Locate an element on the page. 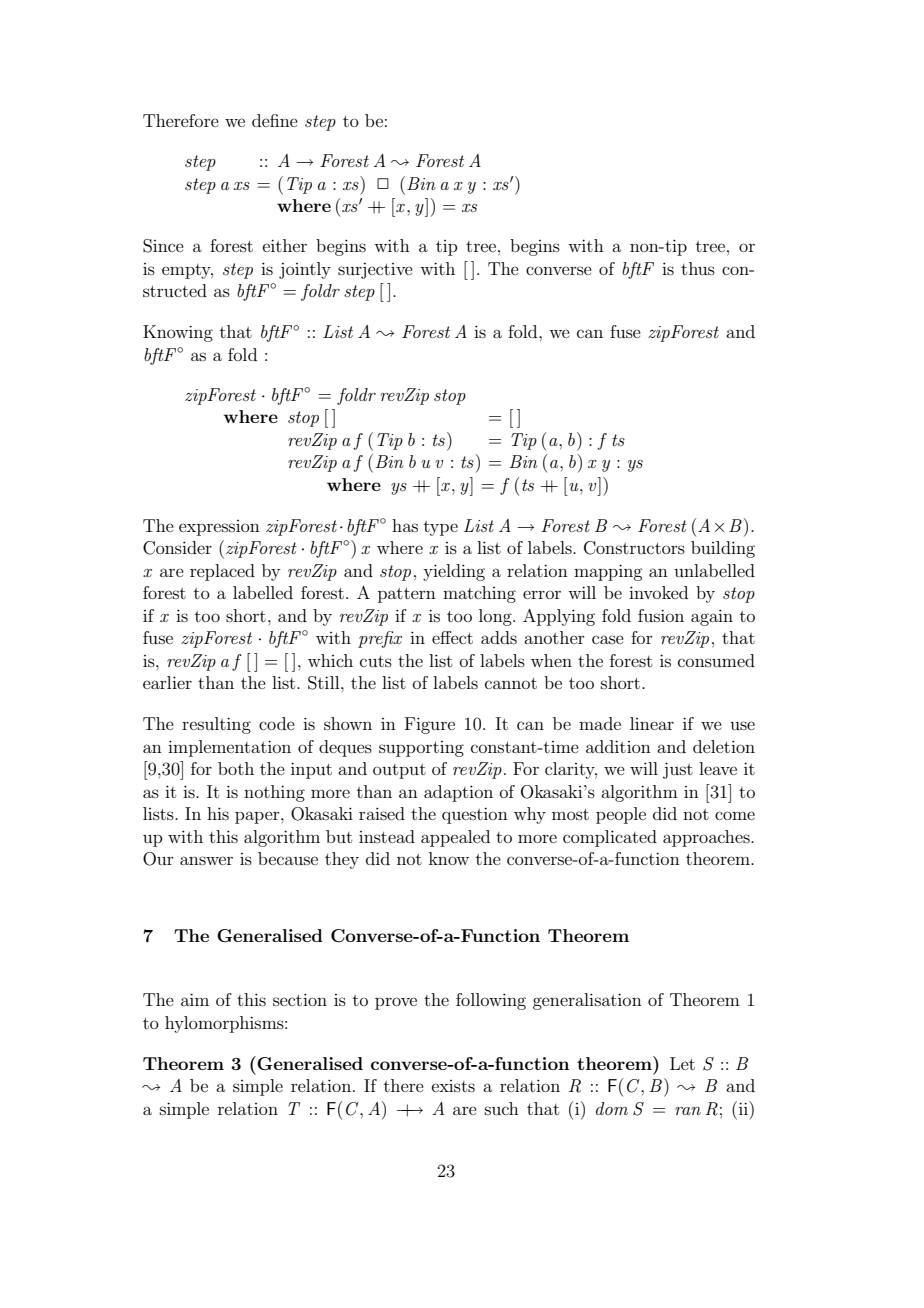 Image resolution: width=924 pixels, height=1308 pixels. define is located at coordinates (275, 120).
